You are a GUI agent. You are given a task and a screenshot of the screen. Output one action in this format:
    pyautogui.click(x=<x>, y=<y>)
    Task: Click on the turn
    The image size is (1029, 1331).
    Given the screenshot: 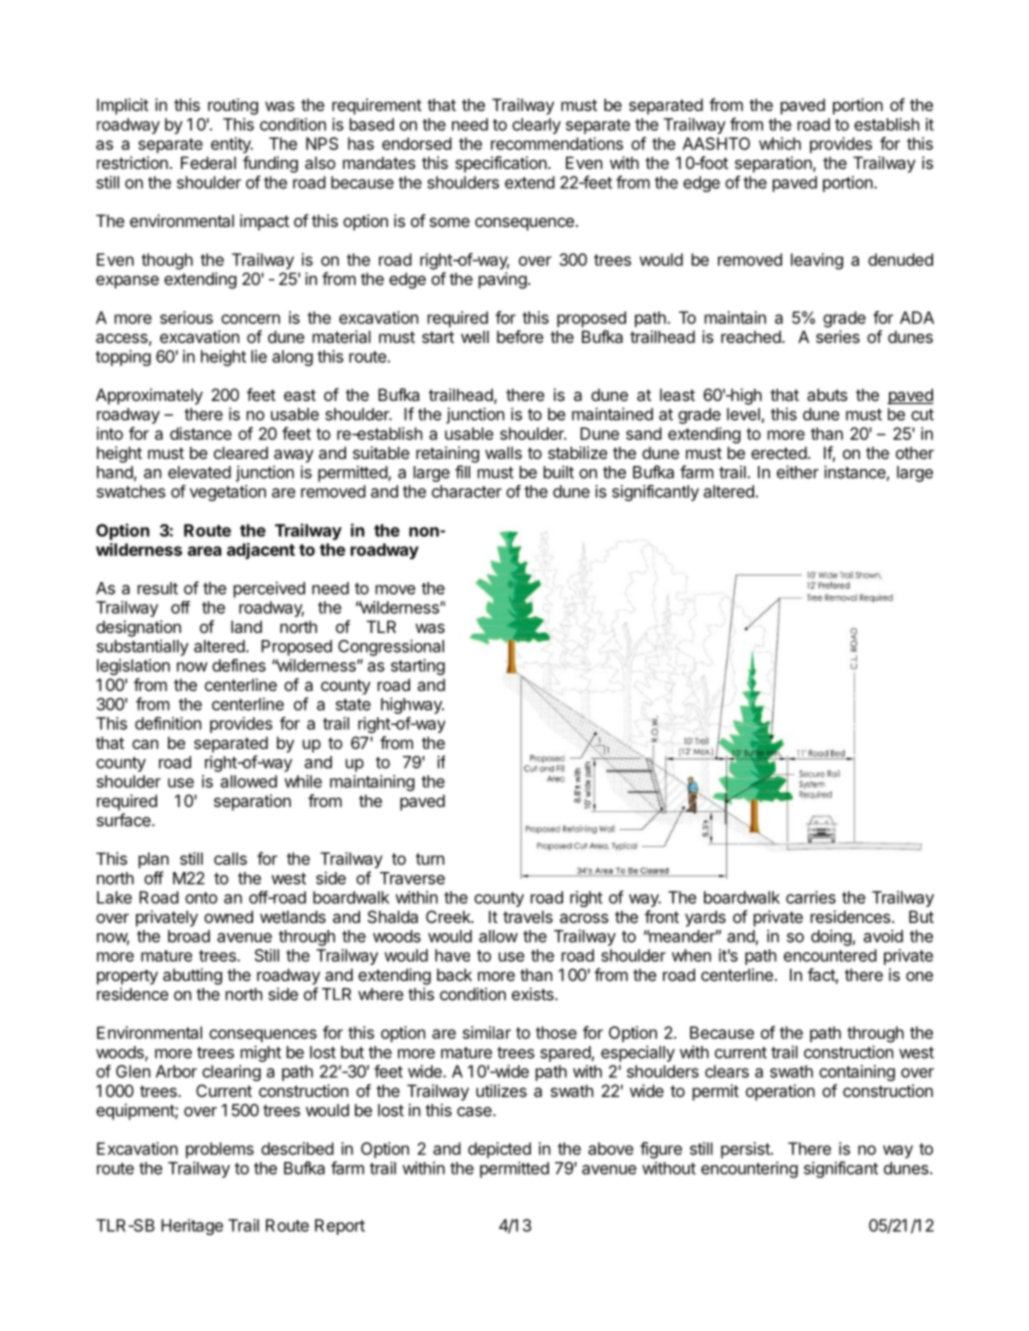 What is the action you would take?
    pyautogui.click(x=430, y=859)
